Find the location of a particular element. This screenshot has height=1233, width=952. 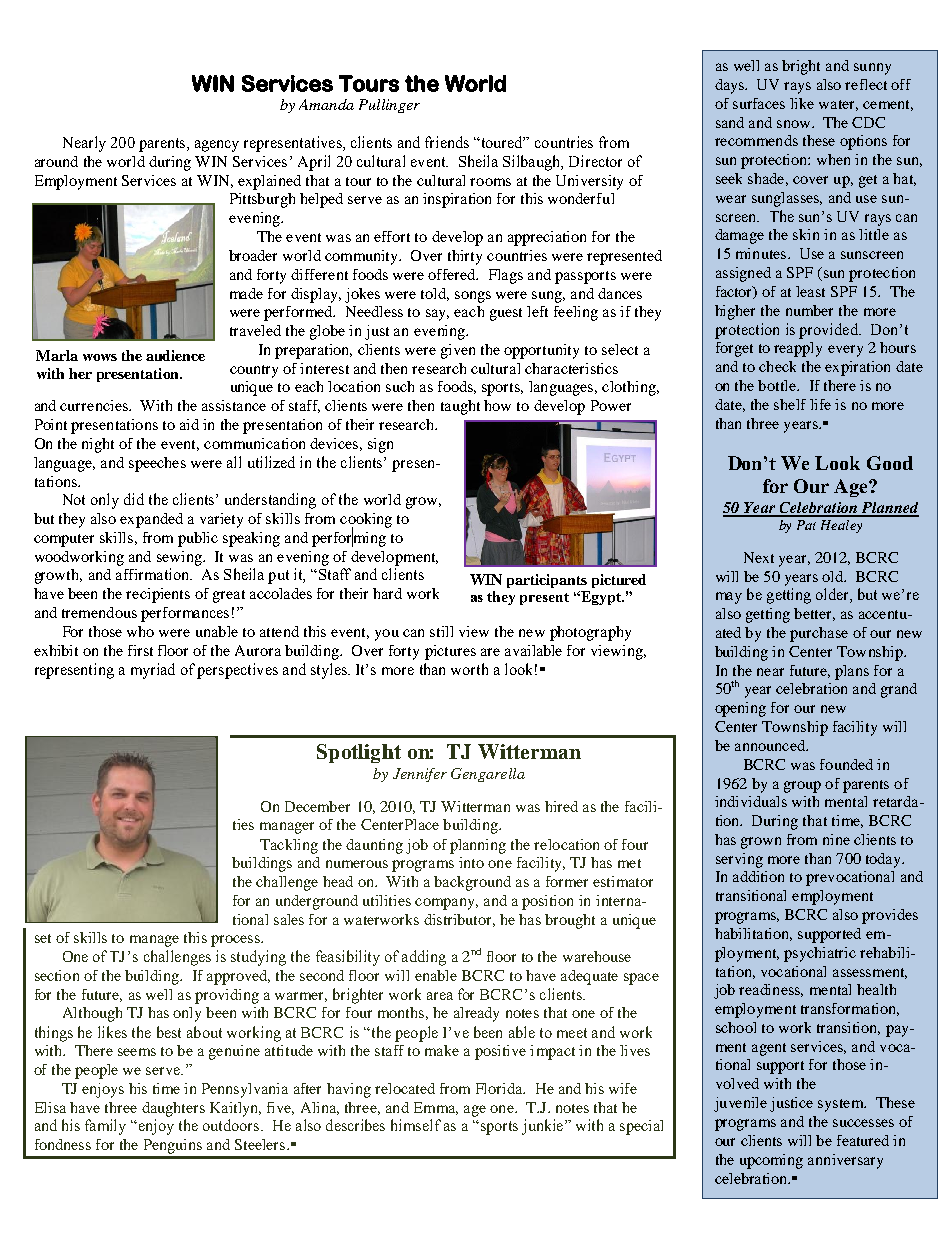

himself is located at coordinates (416, 1125).
